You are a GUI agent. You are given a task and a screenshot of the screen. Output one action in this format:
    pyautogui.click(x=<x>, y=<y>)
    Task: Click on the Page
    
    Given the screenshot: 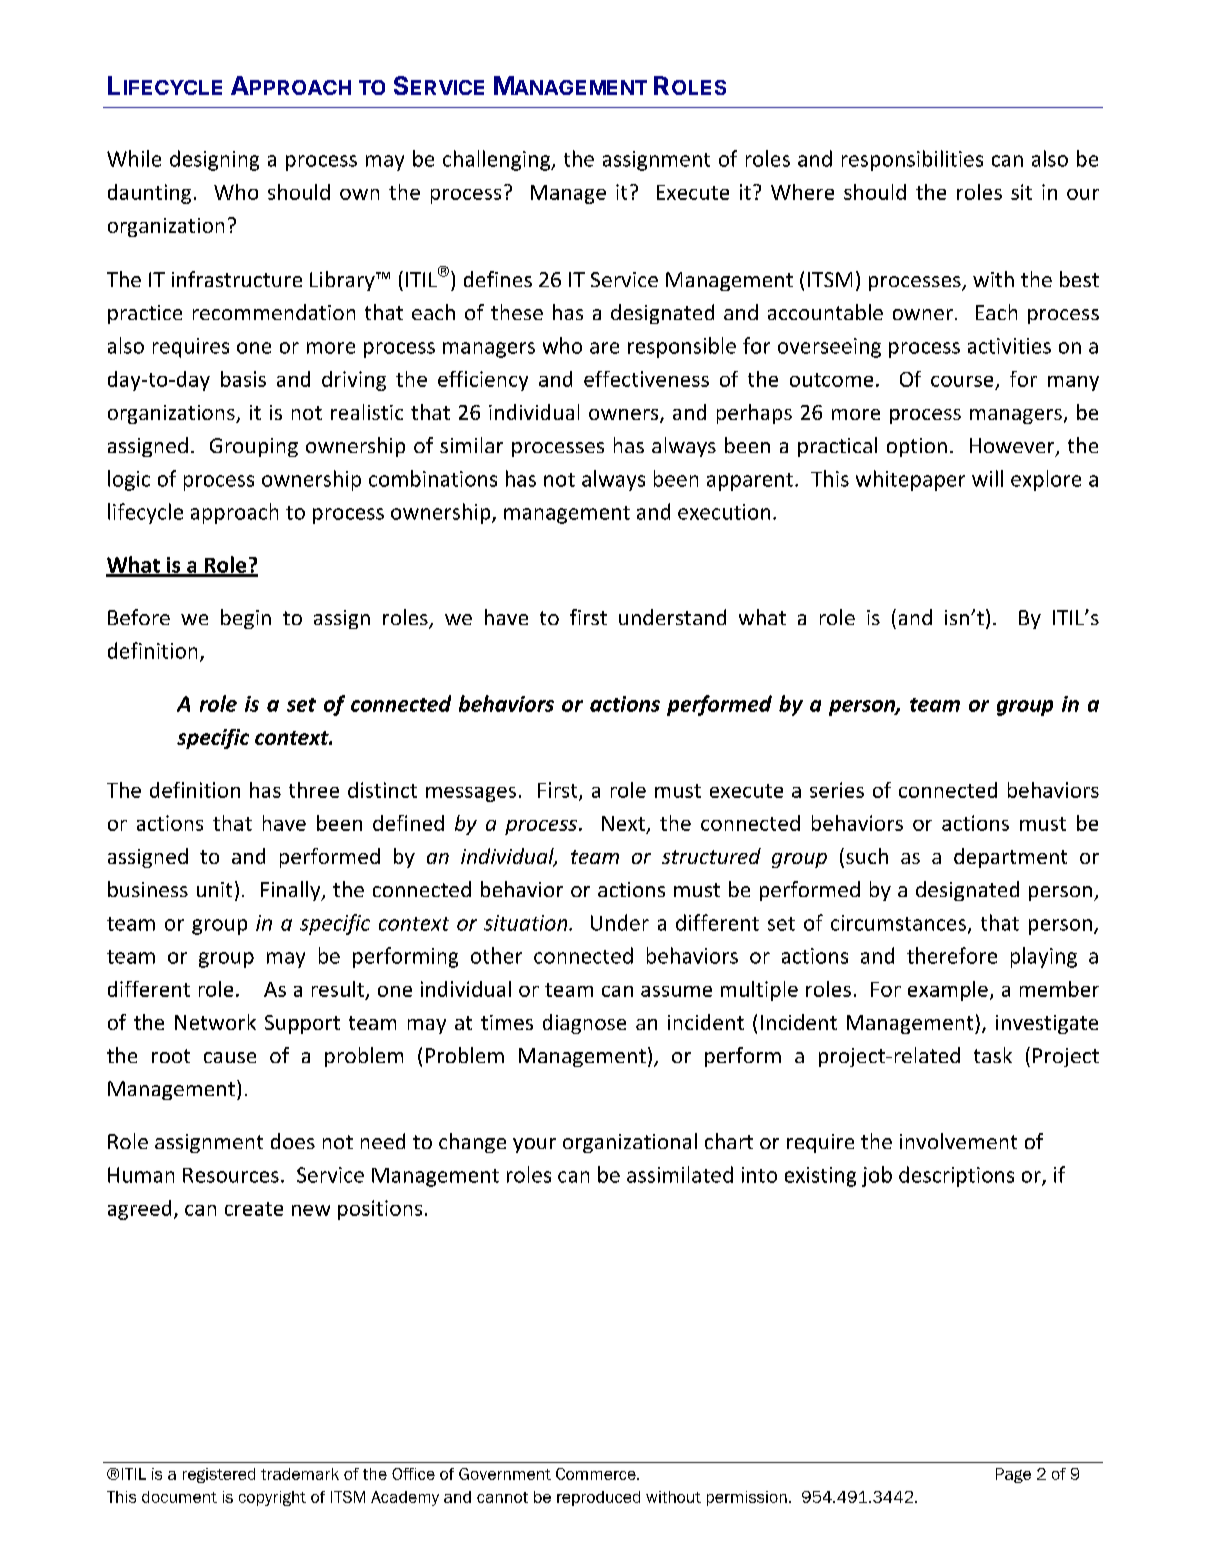 What is the action you would take?
    pyautogui.click(x=1013, y=1475)
